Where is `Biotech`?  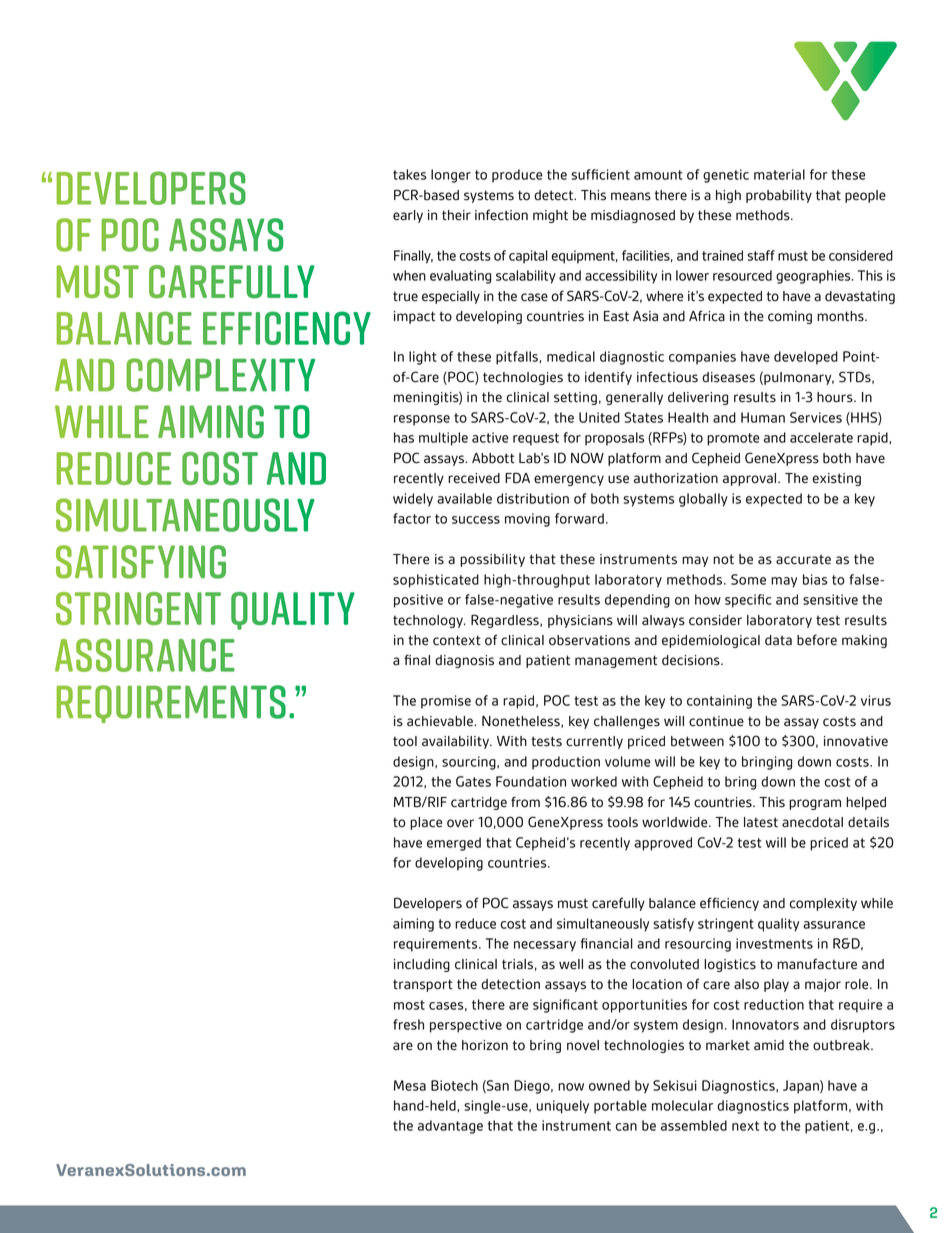 Biotech is located at coordinates (454, 1085).
